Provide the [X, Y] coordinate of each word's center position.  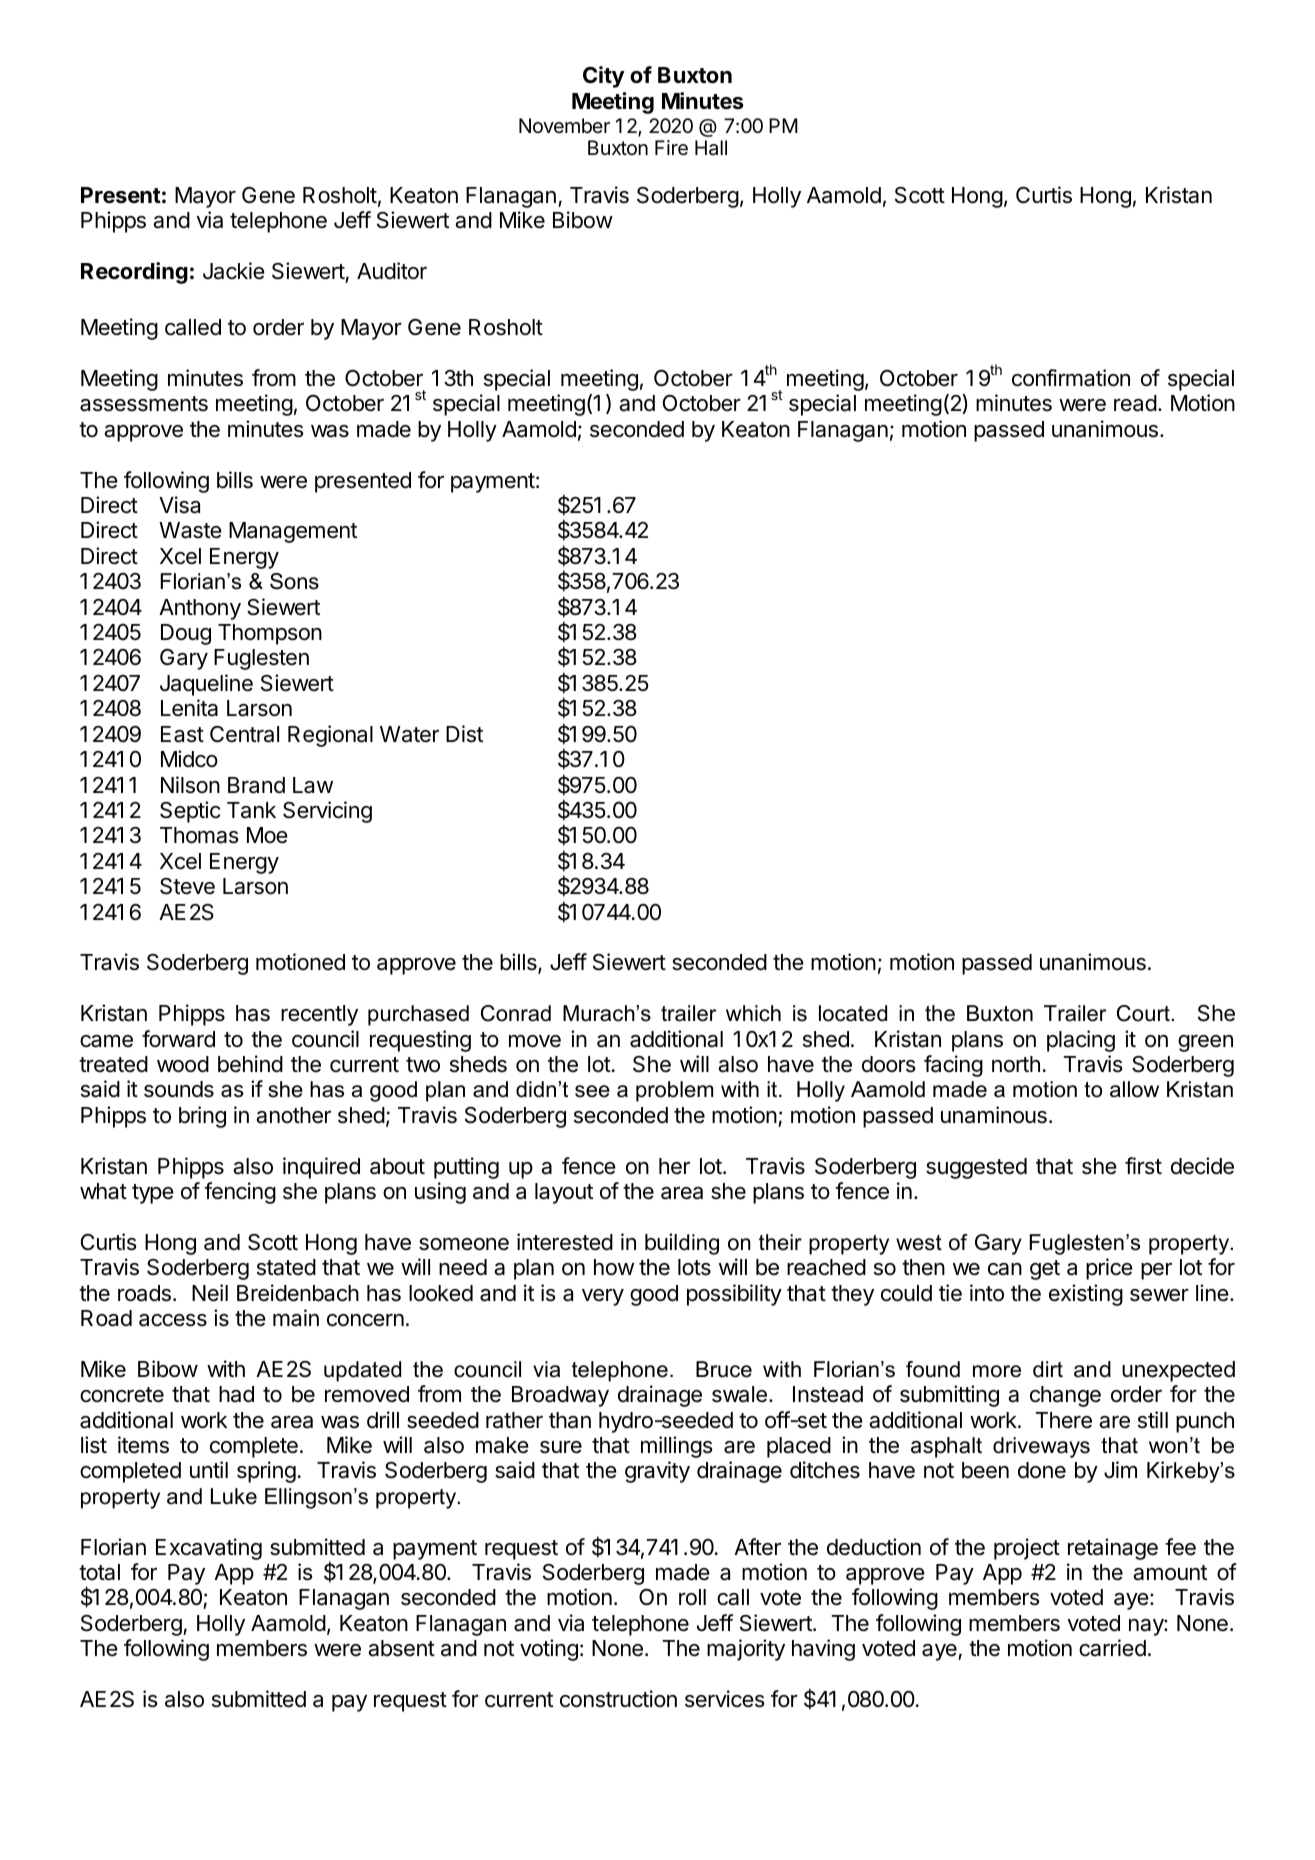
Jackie [234, 271]
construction [618, 1699]
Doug [186, 634]
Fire [671, 148]
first [1143, 1166]
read [1135, 403]
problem [674, 1091]
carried [1112, 1648]
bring [202, 1117]
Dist [464, 734]
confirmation [1071, 378]
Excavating [209, 1549]
